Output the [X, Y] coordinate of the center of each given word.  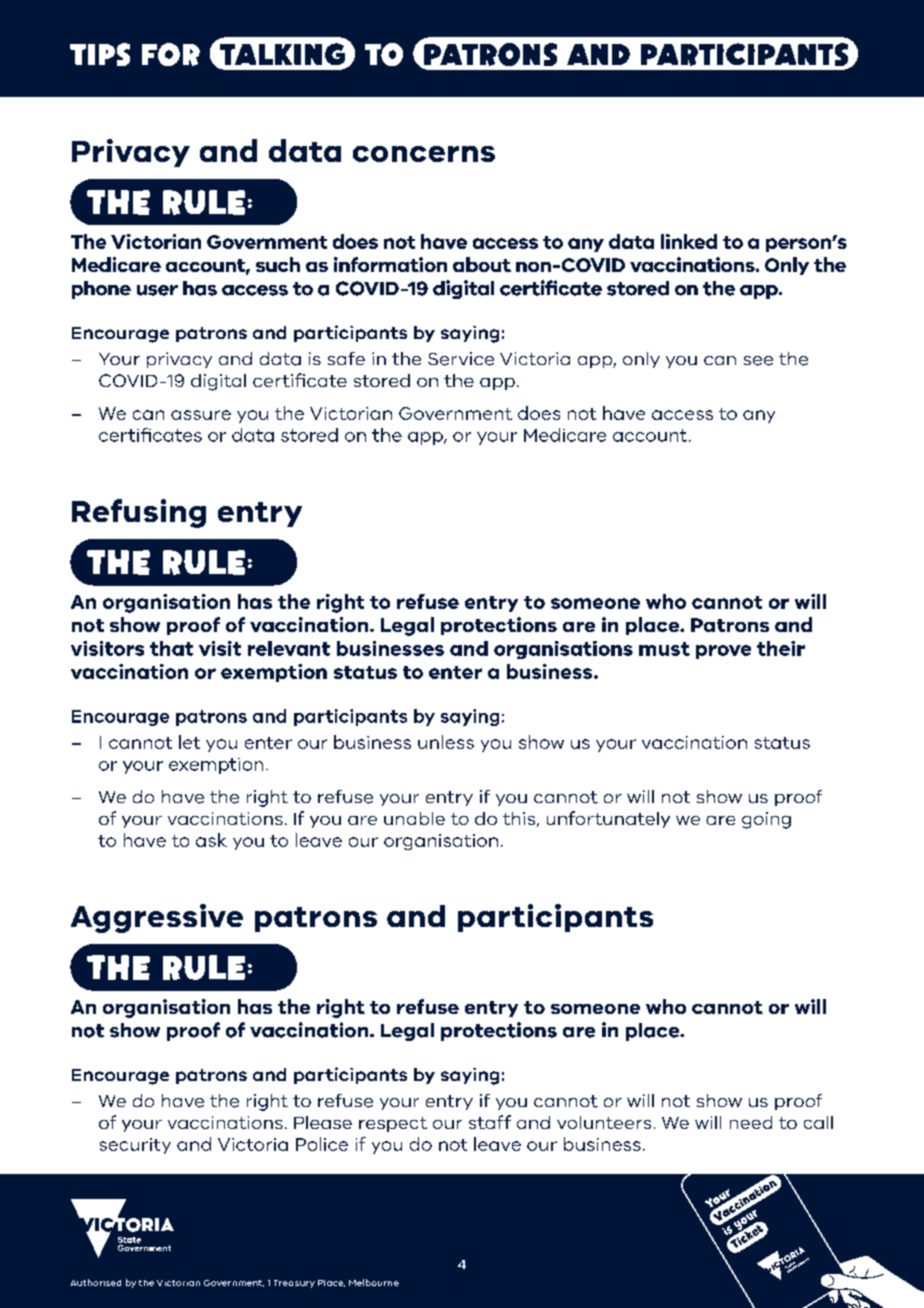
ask [211, 840]
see [758, 361]
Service [461, 359]
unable [414, 818]
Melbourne [374, 1282]
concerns [424, 154]
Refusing [139, 513]
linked [689, 241]
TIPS [100, 54]
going [766, 820]
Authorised [96, 1282]
